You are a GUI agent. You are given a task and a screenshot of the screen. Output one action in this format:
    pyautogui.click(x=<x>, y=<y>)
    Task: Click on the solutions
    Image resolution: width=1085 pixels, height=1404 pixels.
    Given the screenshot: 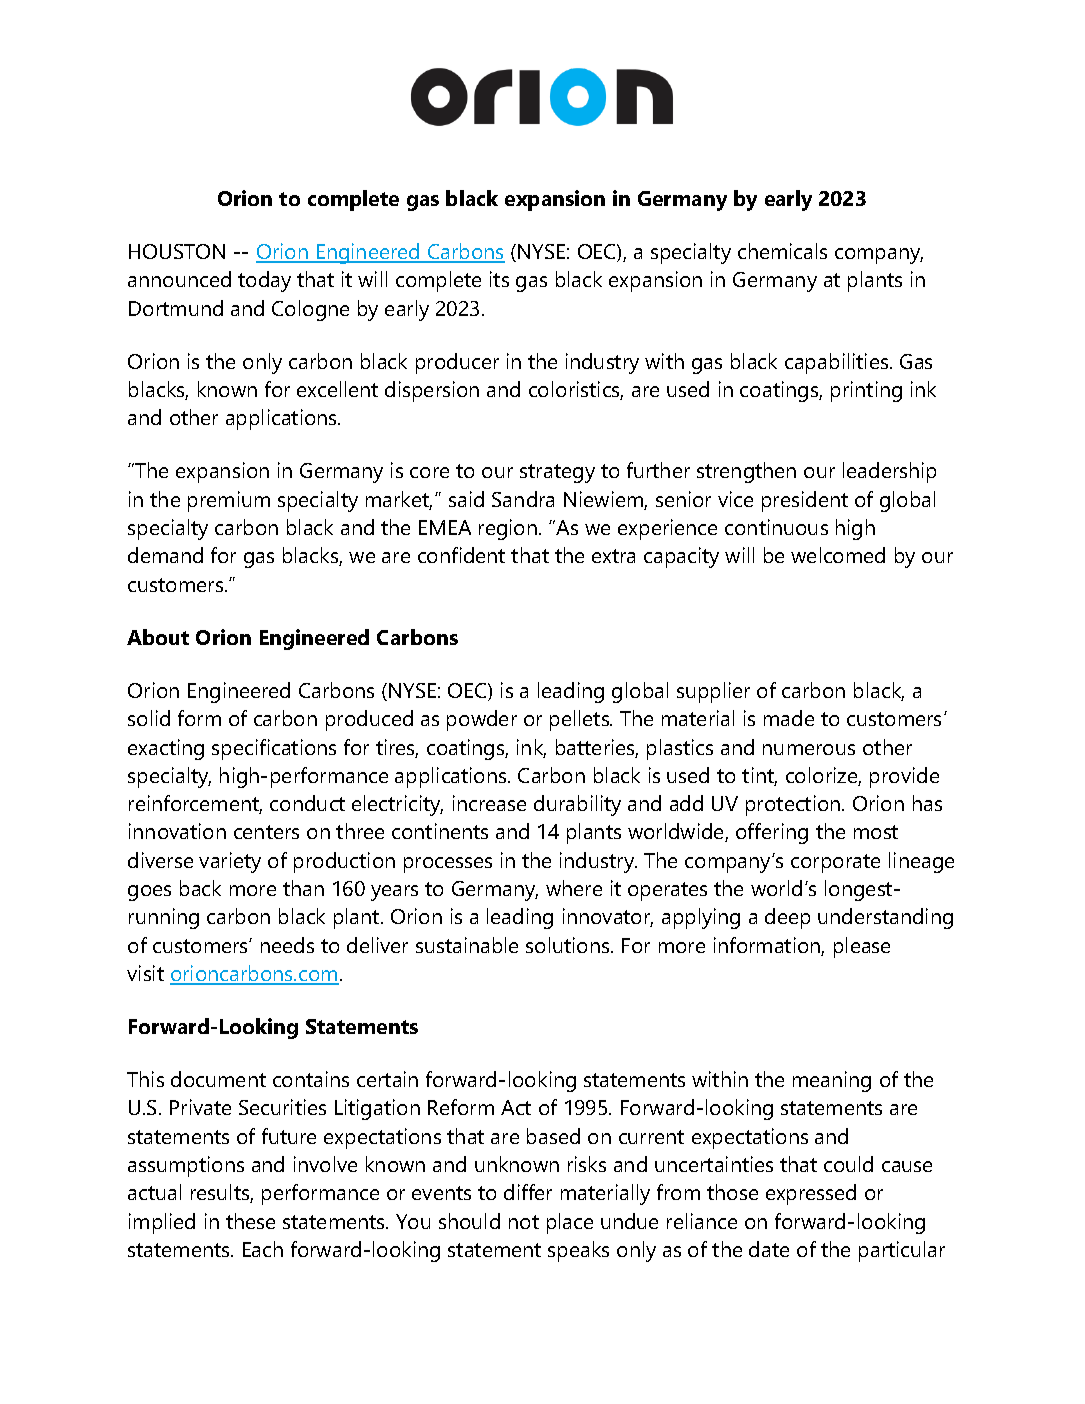 What is the action you would take?
    pyautogui.click(x=569, y=945)
